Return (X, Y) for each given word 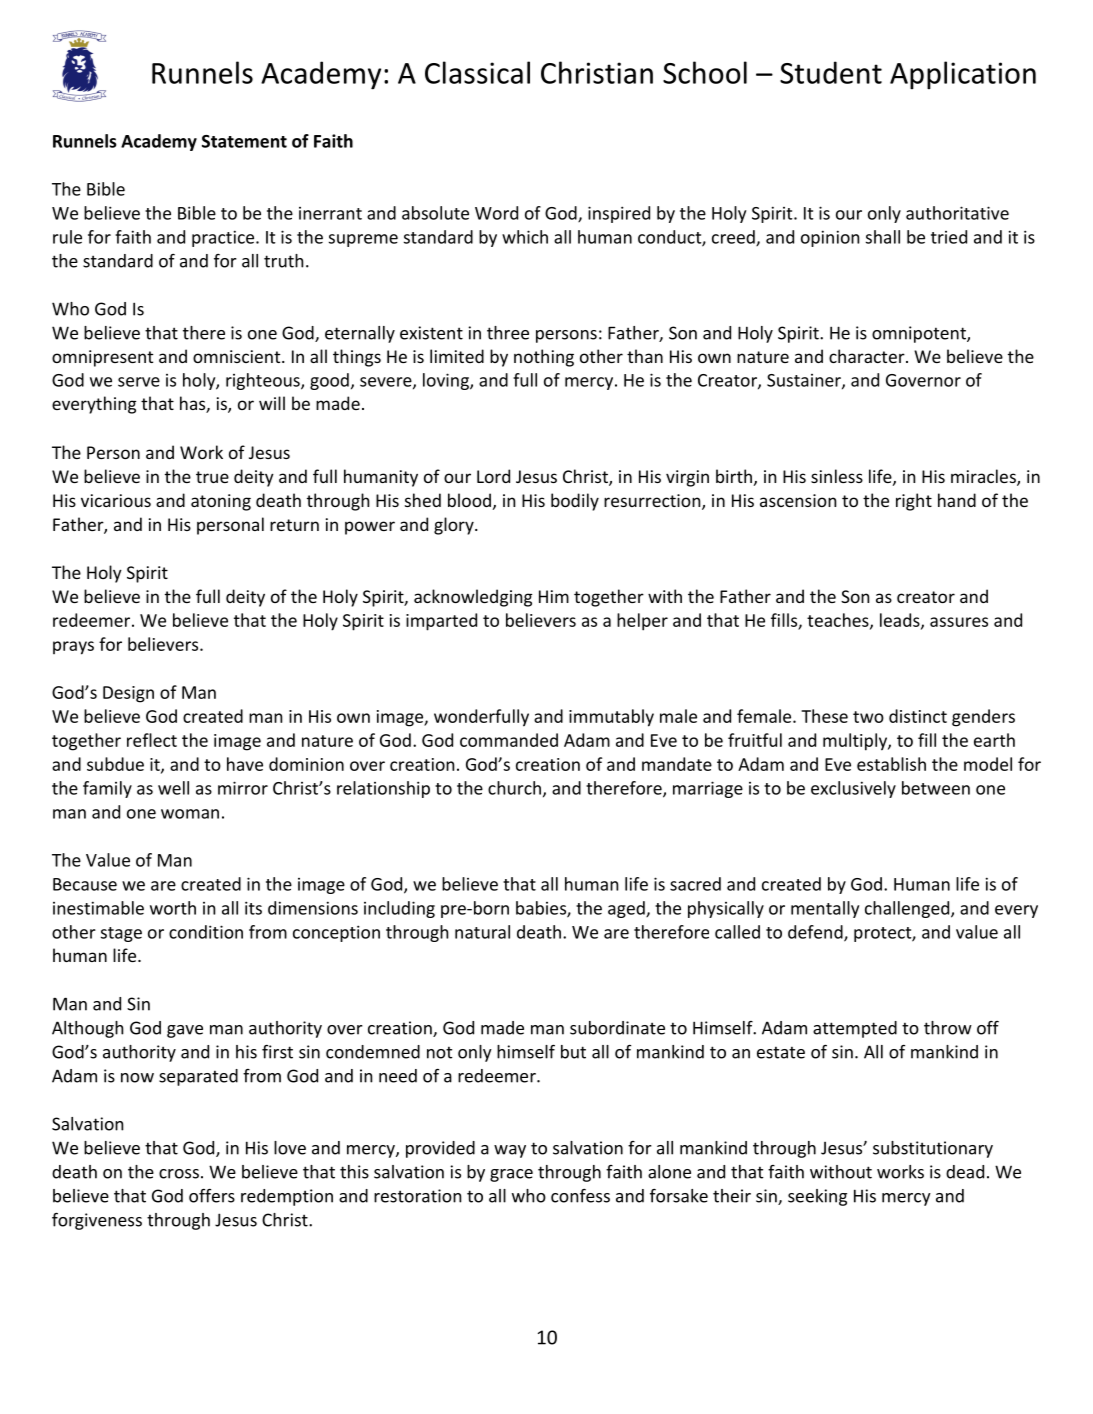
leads (901, 621)
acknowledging (473, 598)
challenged (908, 909)
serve (139, 382)
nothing (544, 358)
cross (179, 1174)
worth (173, 908)
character (868, 356)
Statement (244, 141)
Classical (477, 72)
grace (511, 1175)
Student (831, 72)
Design (128, 694)
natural (482, 932)
